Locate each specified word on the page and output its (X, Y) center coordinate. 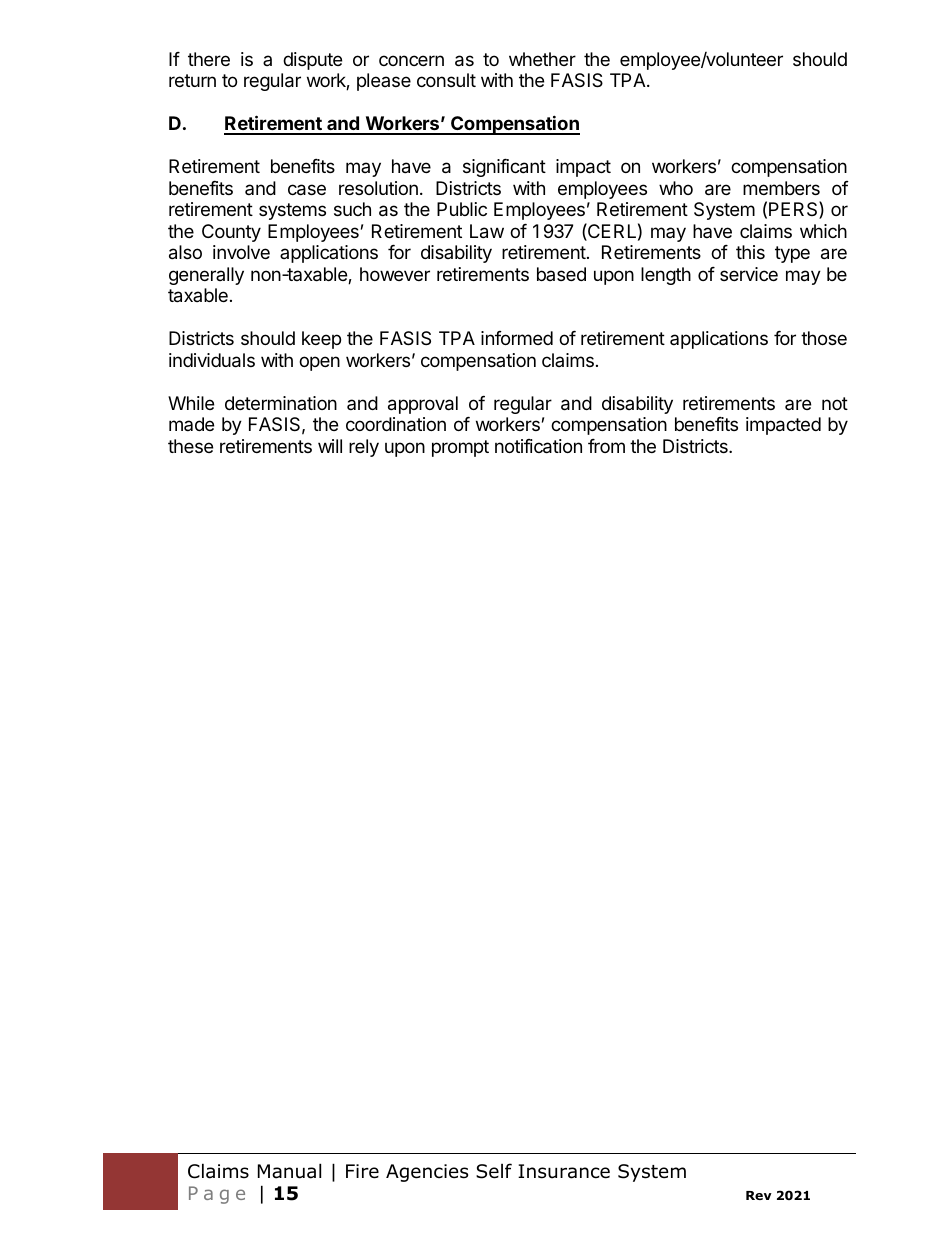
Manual (289, 1171)
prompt (460, 448)
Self (494, 1171)
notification (538, 446)
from (606, 446)
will (330, 446)
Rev (759, 1195)
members (781, 188)
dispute (312, 61)
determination (281, 403)
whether (542, 59)
